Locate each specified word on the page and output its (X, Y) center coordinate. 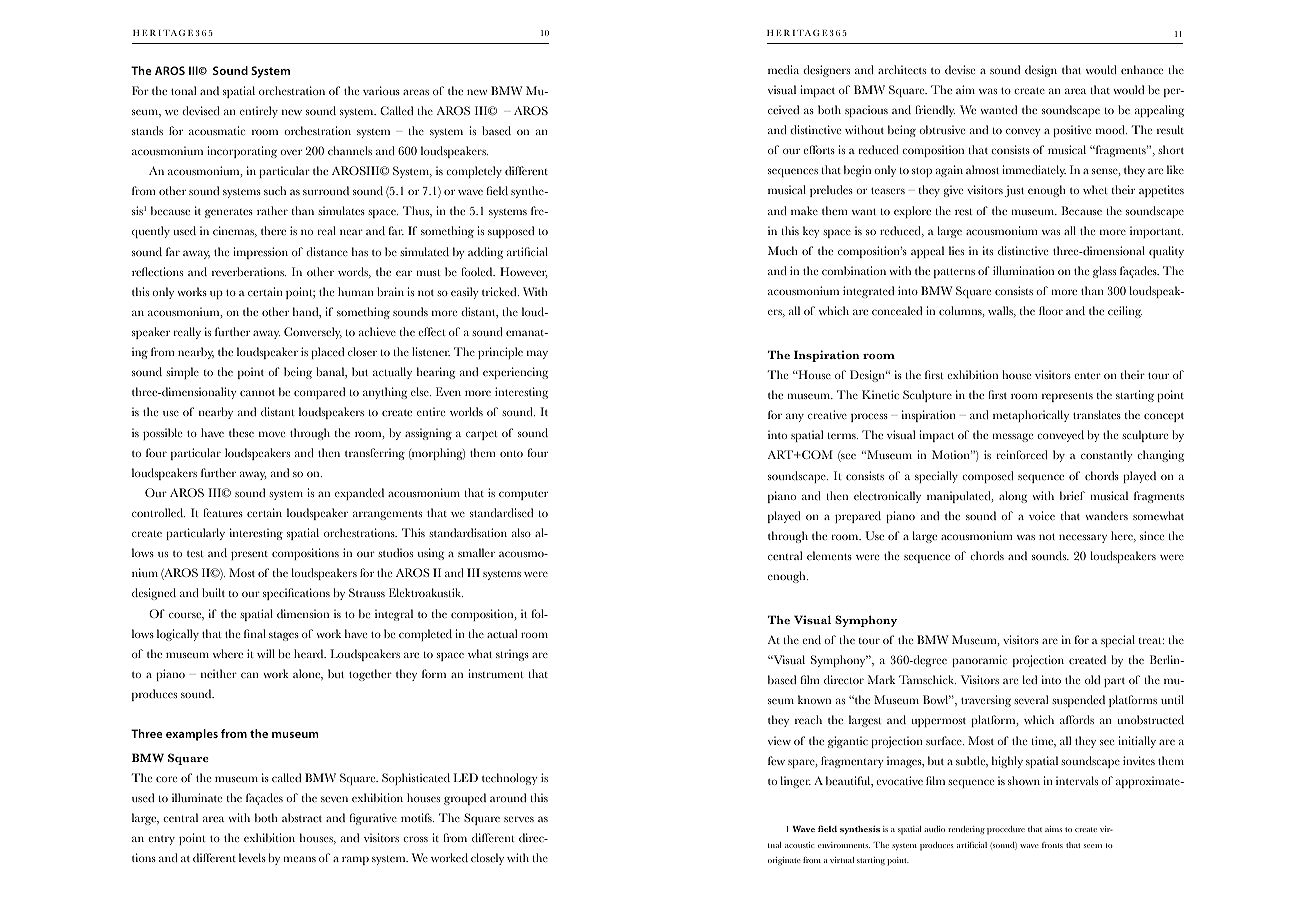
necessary (1083, 538)
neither (219, 673)
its (988, 250)
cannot (257, 392)
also (521, 532)
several (1031, 699)
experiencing (515, 373)
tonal (184, 90)
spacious (866, 111)
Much (783, 250)
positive (1072, 131)
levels (252, 857)
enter (1087, 375)
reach (808, 719)
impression (260, 253)
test (195, 553)
